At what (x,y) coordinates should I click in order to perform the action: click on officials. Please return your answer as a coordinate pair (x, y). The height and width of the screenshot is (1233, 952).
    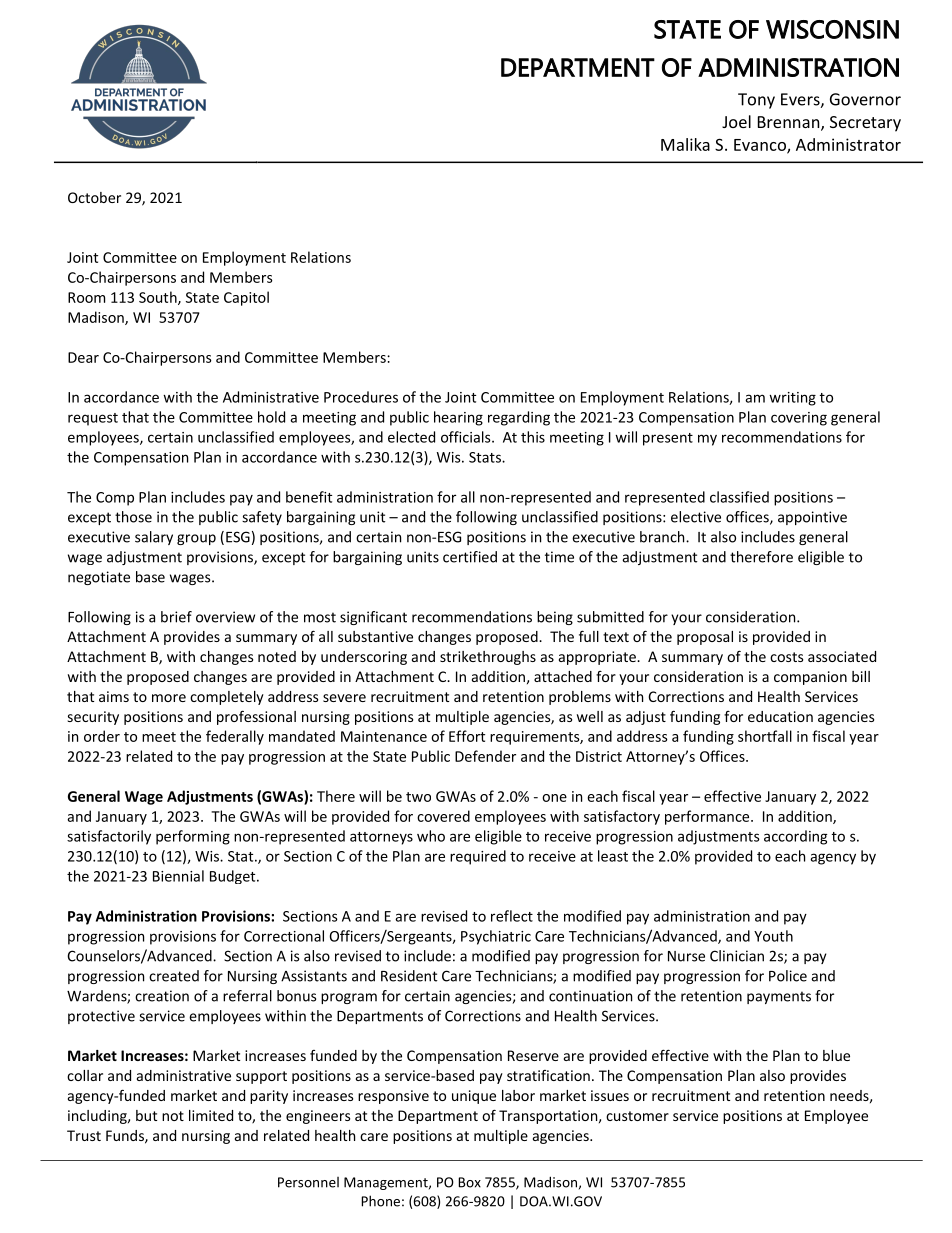
    Looking at the image, I should click on (467, 437).
